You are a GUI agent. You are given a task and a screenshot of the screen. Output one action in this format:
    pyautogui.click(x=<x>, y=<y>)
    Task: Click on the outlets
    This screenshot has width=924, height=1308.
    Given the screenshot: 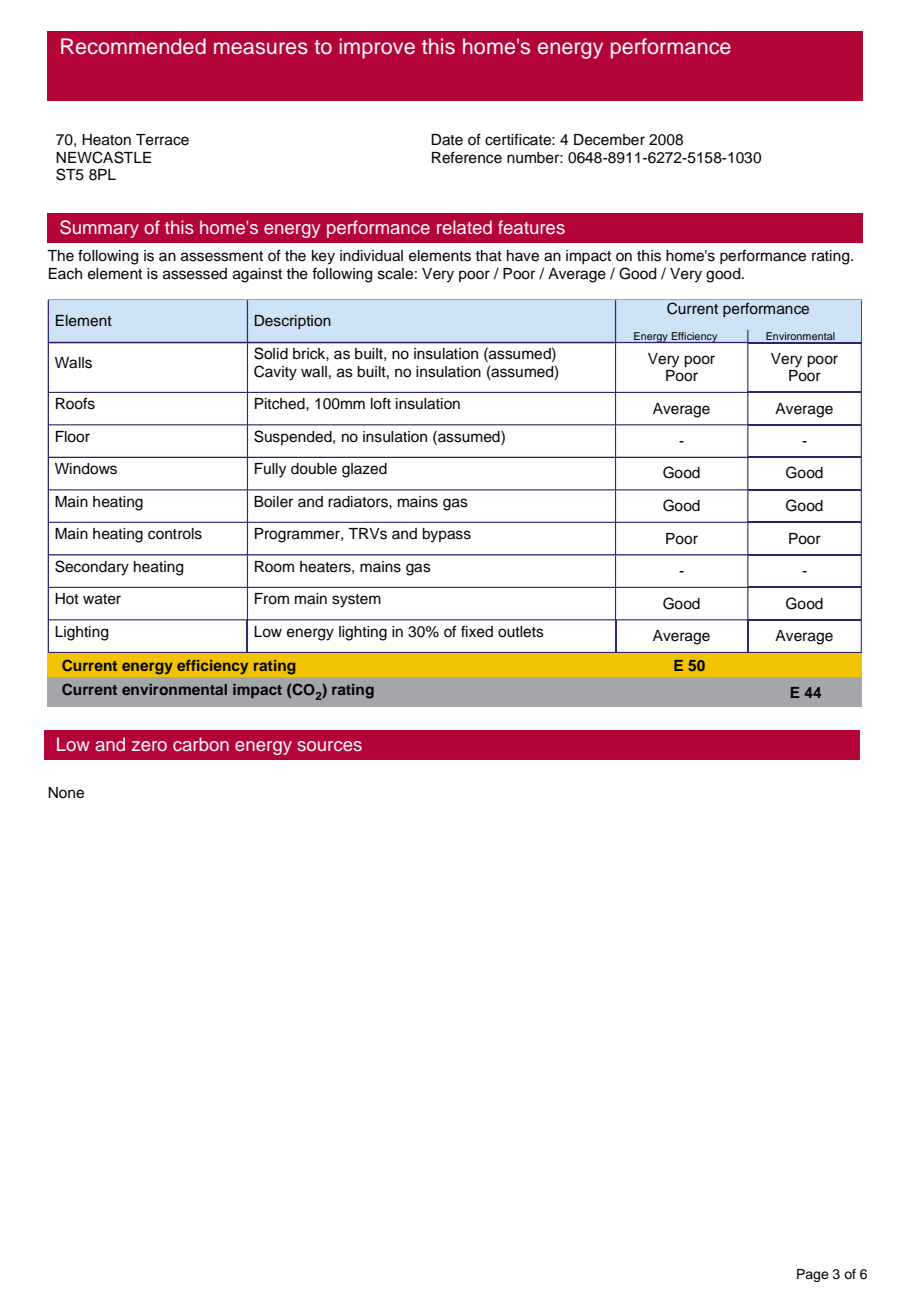 What is the action you would take?
    pyautogui.click(x=521, y=632)
